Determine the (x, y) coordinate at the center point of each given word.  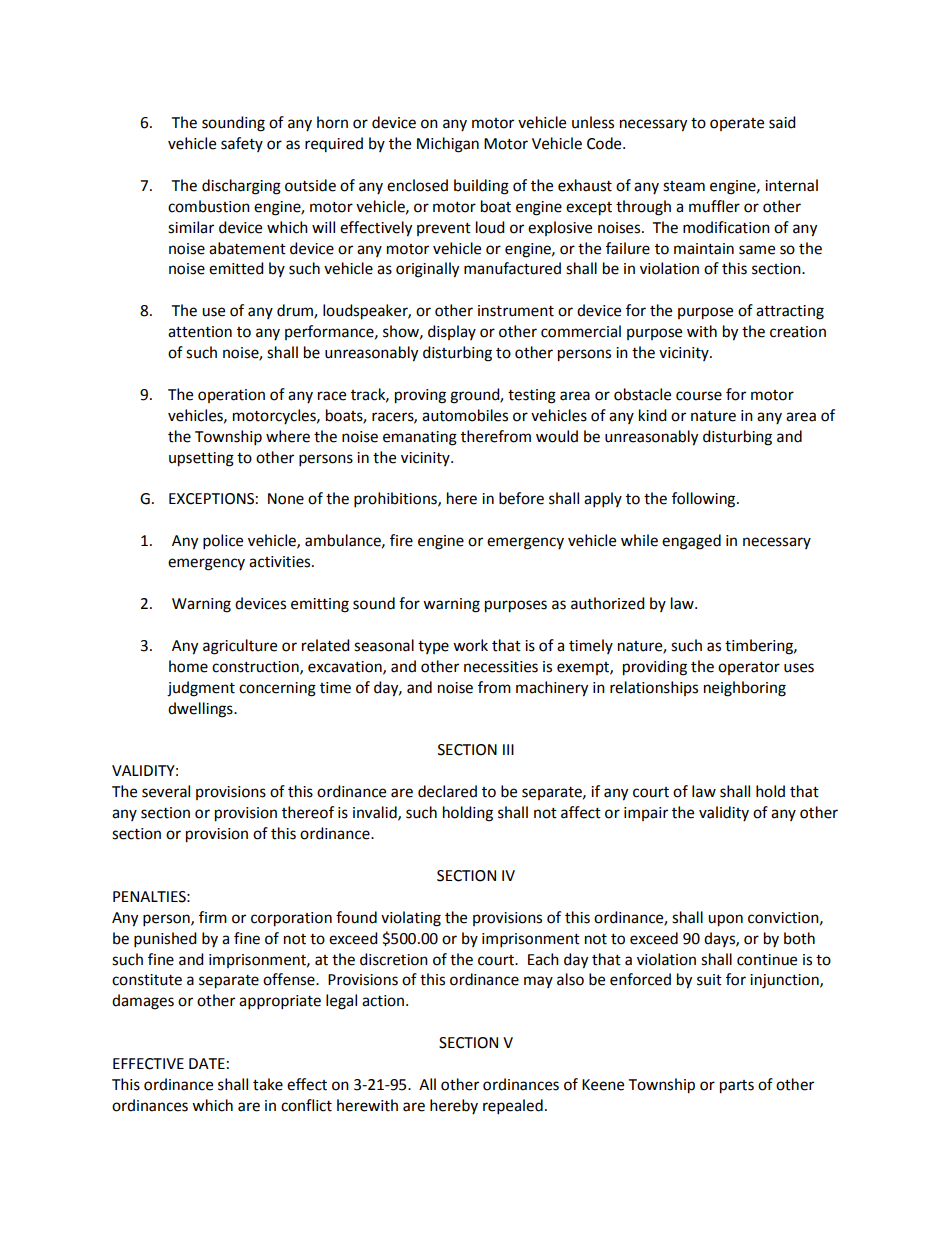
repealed (513, 1107)
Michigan (448, 145)
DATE (207, 1063)
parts (737, 1087)
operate (737, 124)
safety (242, 144)
